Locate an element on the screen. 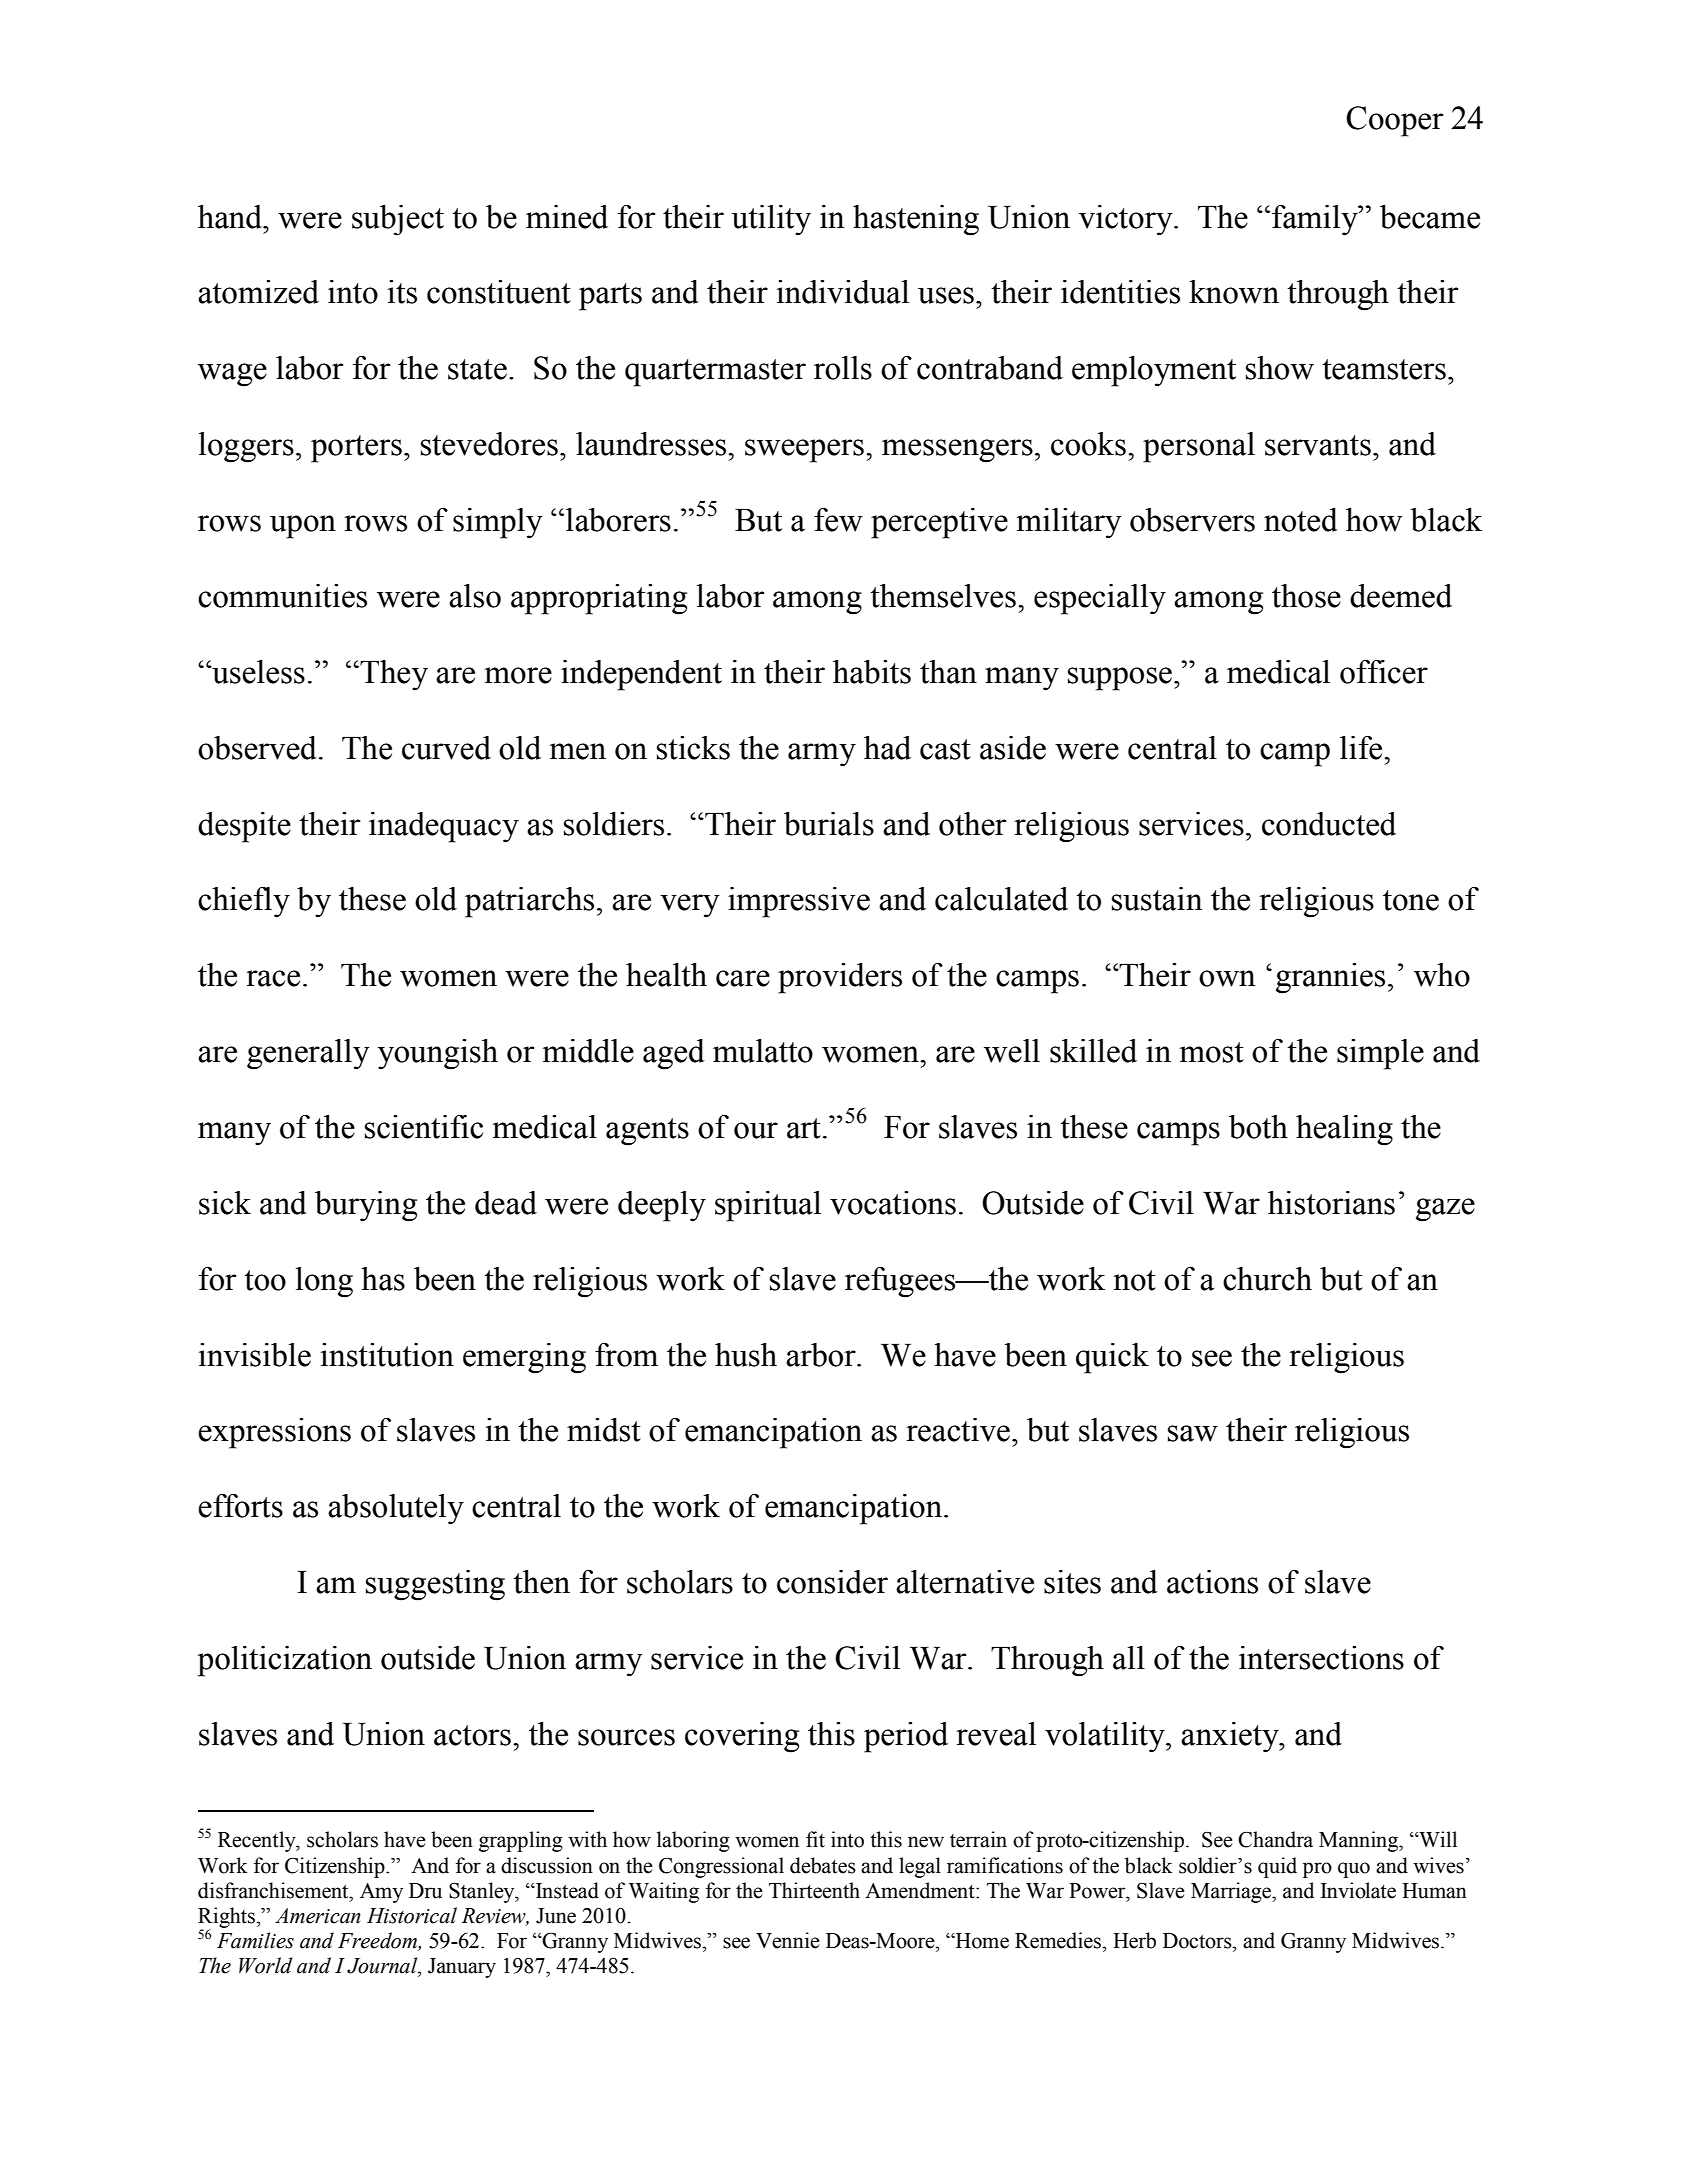 The height and width of the screenshot is (2177, 1682). Amy is located at coordinates (381, 1893).
